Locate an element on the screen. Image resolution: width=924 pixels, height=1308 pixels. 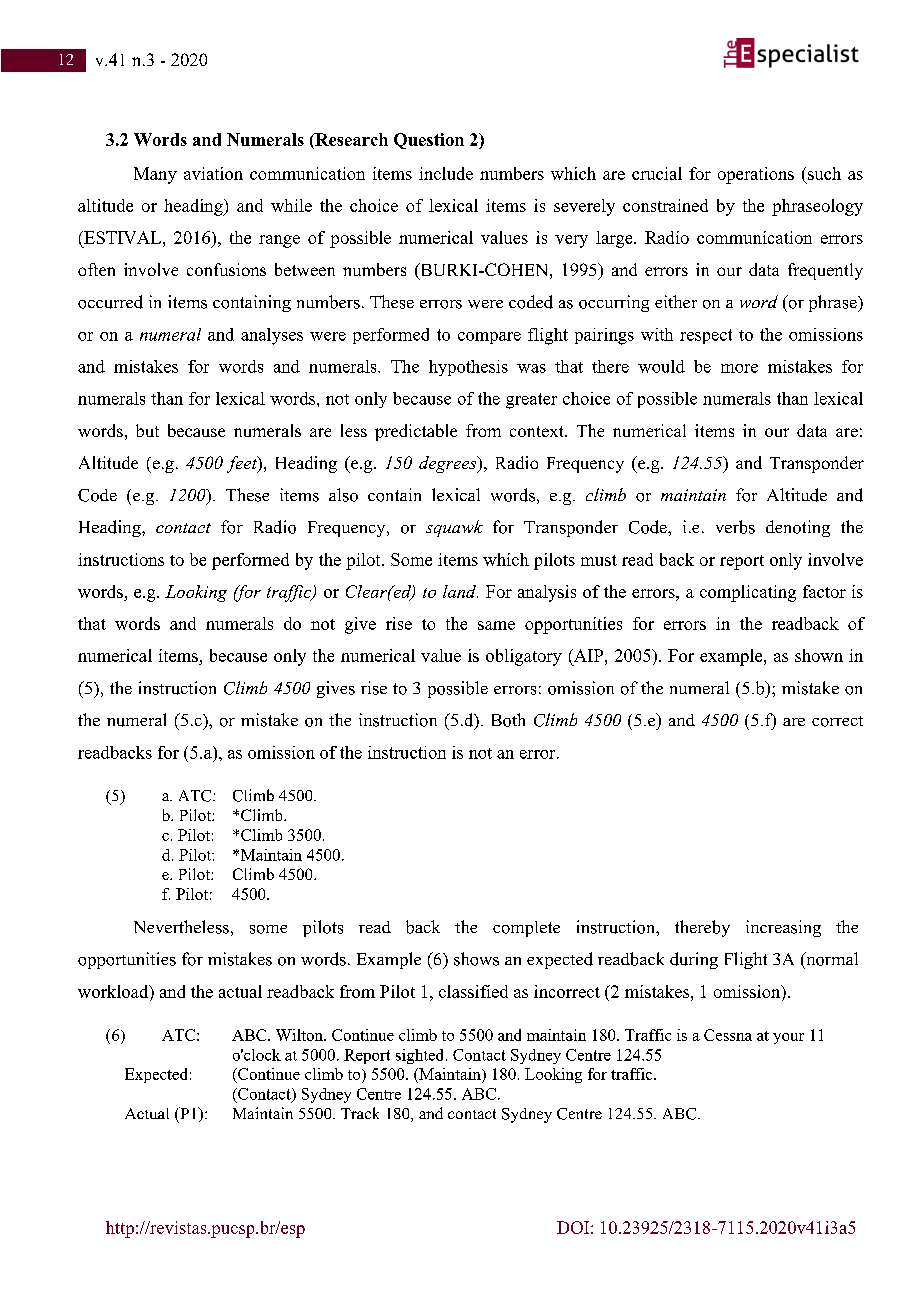
aviation is located at coordinates (213, 173).
